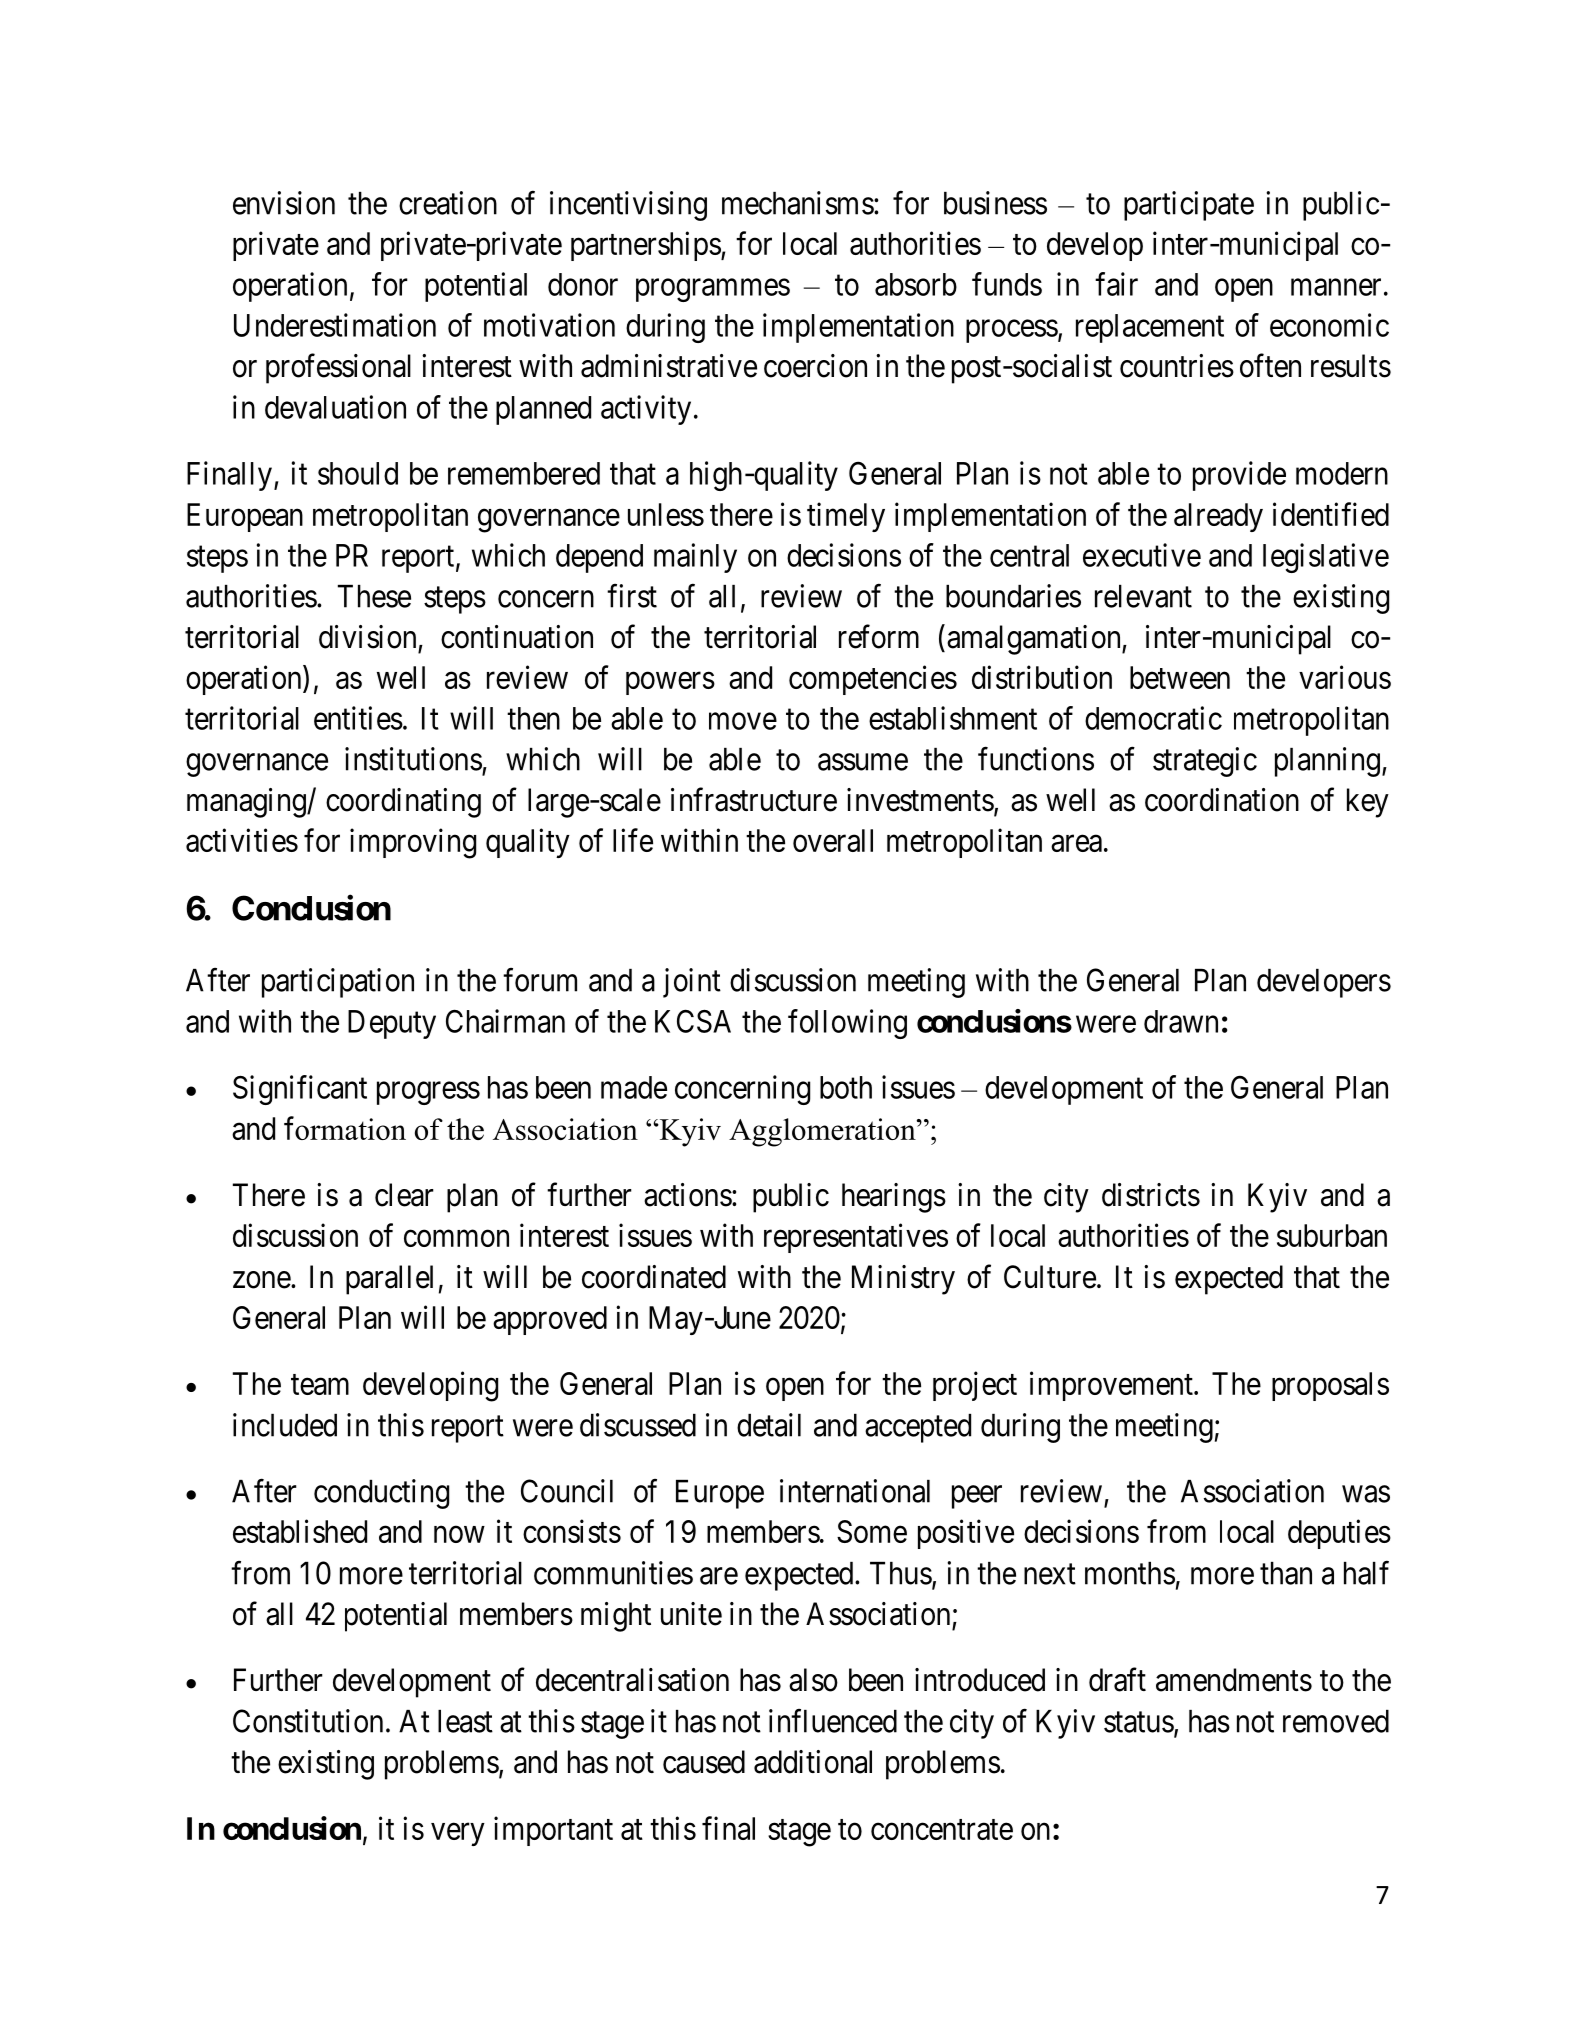 The width and height of the screenshot is (1574, 2036). Describe the element at coordinates (458, 1834) in the screenshot. I see `very` at that location.
